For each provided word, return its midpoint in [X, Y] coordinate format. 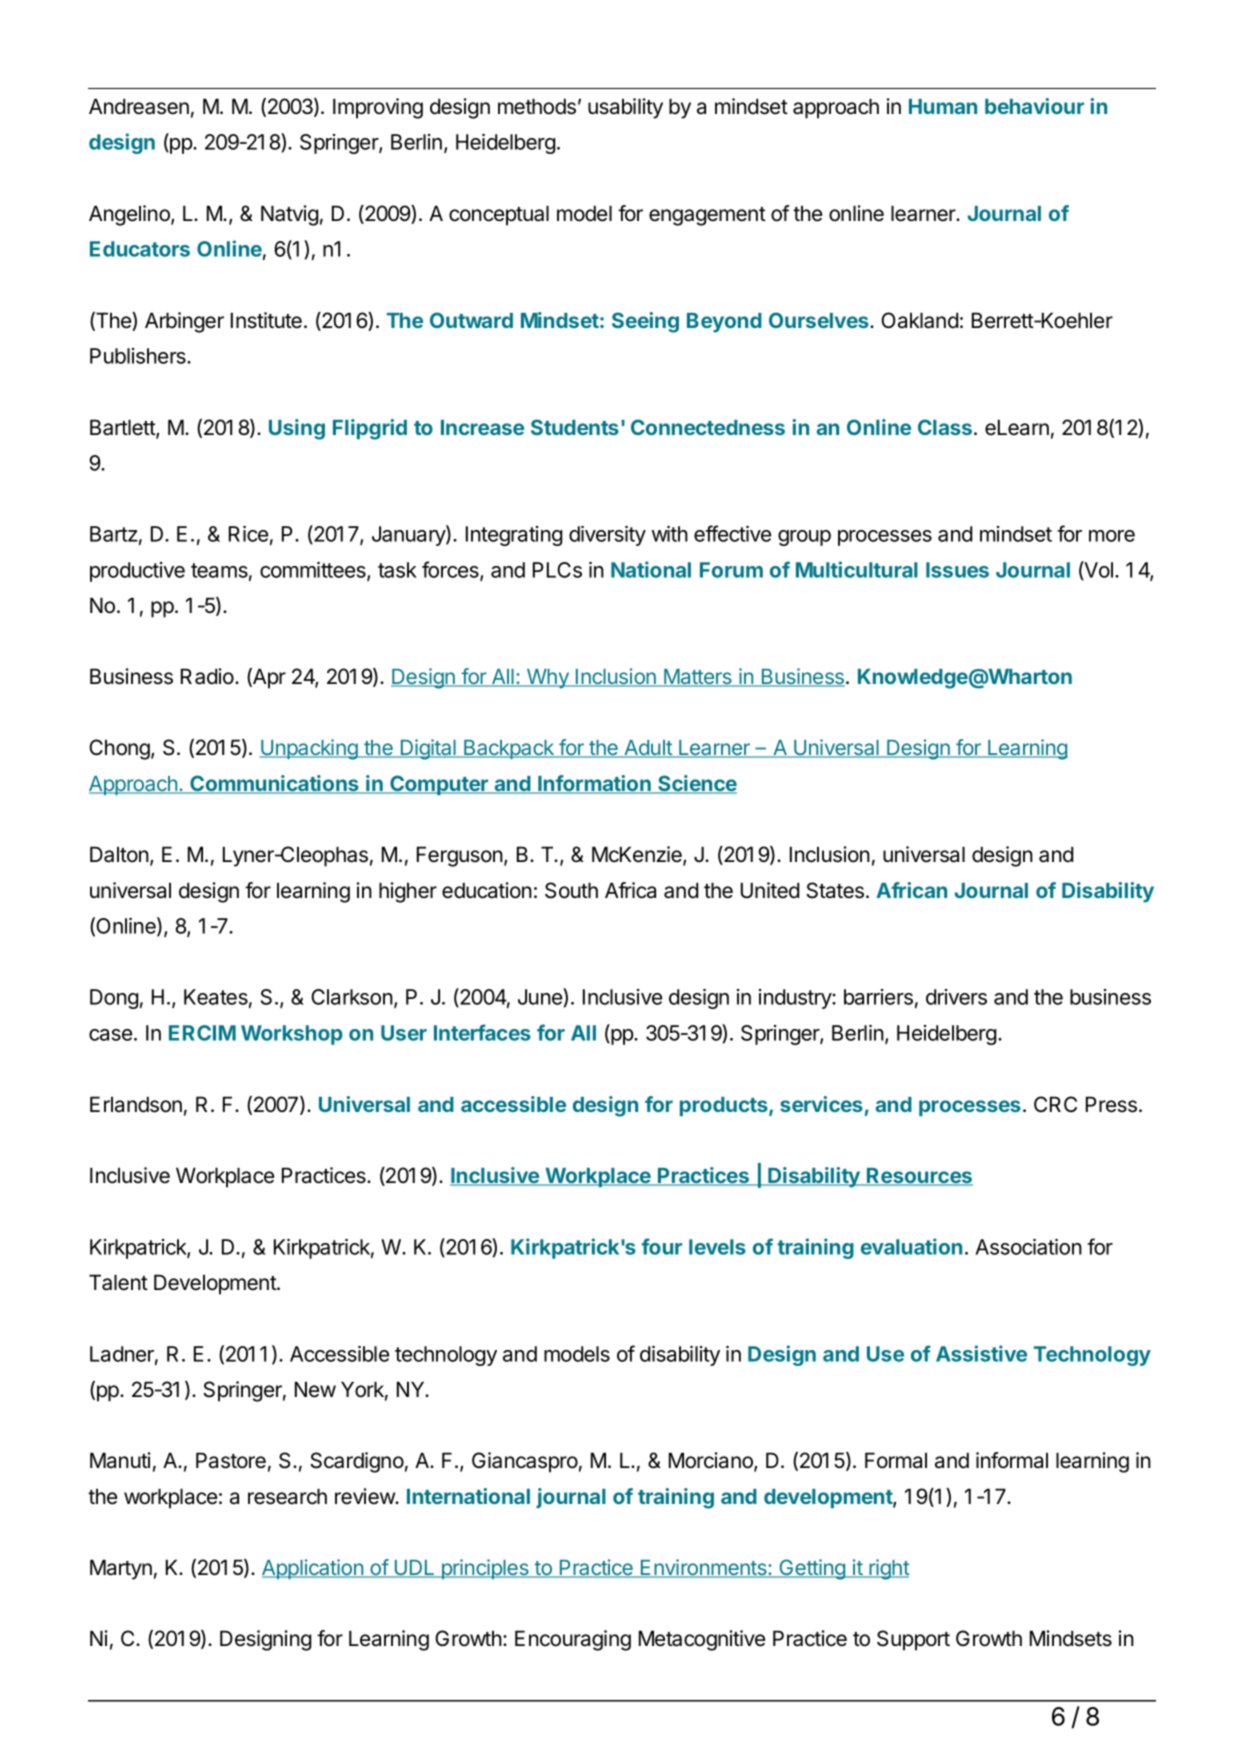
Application [313, 1569]
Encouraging [573, 1640]
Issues [957, 570]
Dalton [119, 854]
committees [314, 571]
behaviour [1034, 106]
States [836, 890]
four [661, 1246]
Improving [378, 108]
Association [1029, 1247]
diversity [607, 536]
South [571, 890]
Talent [118, 1282]
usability [625, 108]
